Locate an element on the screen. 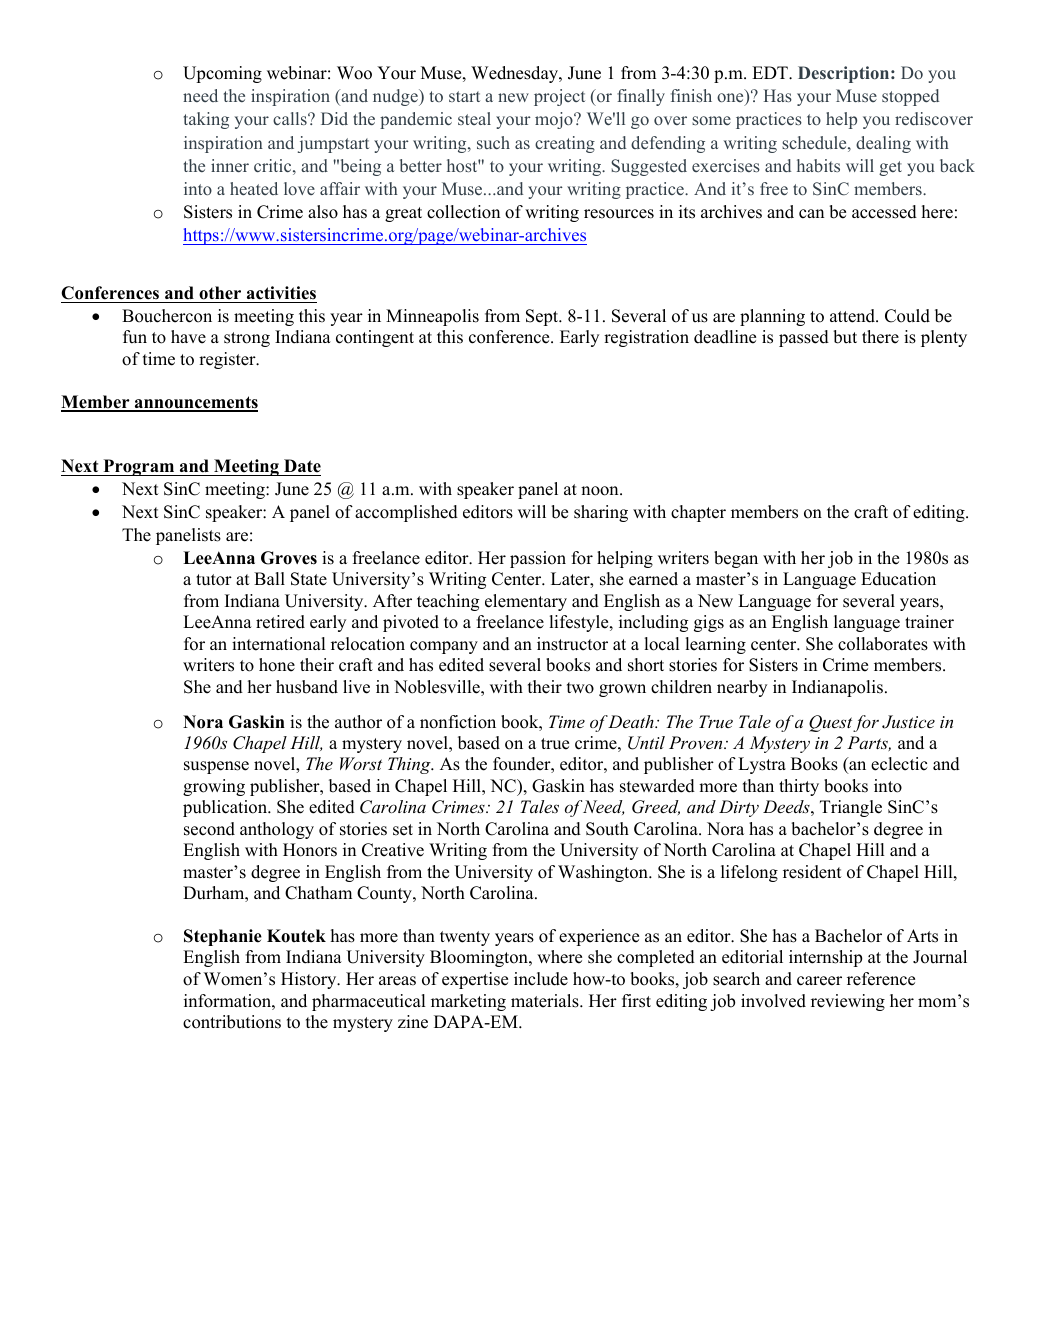 The image size is (1037, 1343). Groves is located at coordinates (289, 558).
